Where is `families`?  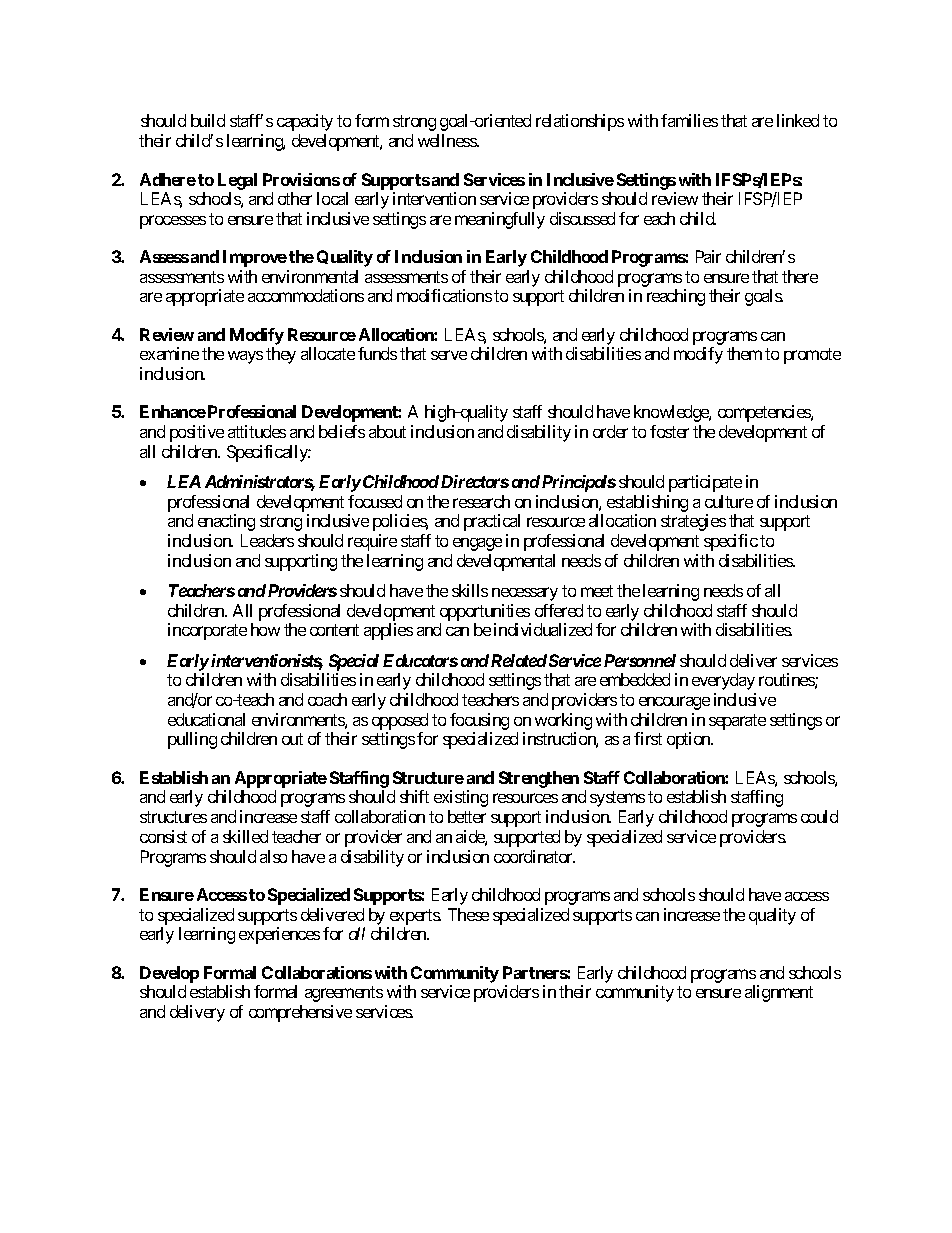 families is located at coordinates (689, 120).
